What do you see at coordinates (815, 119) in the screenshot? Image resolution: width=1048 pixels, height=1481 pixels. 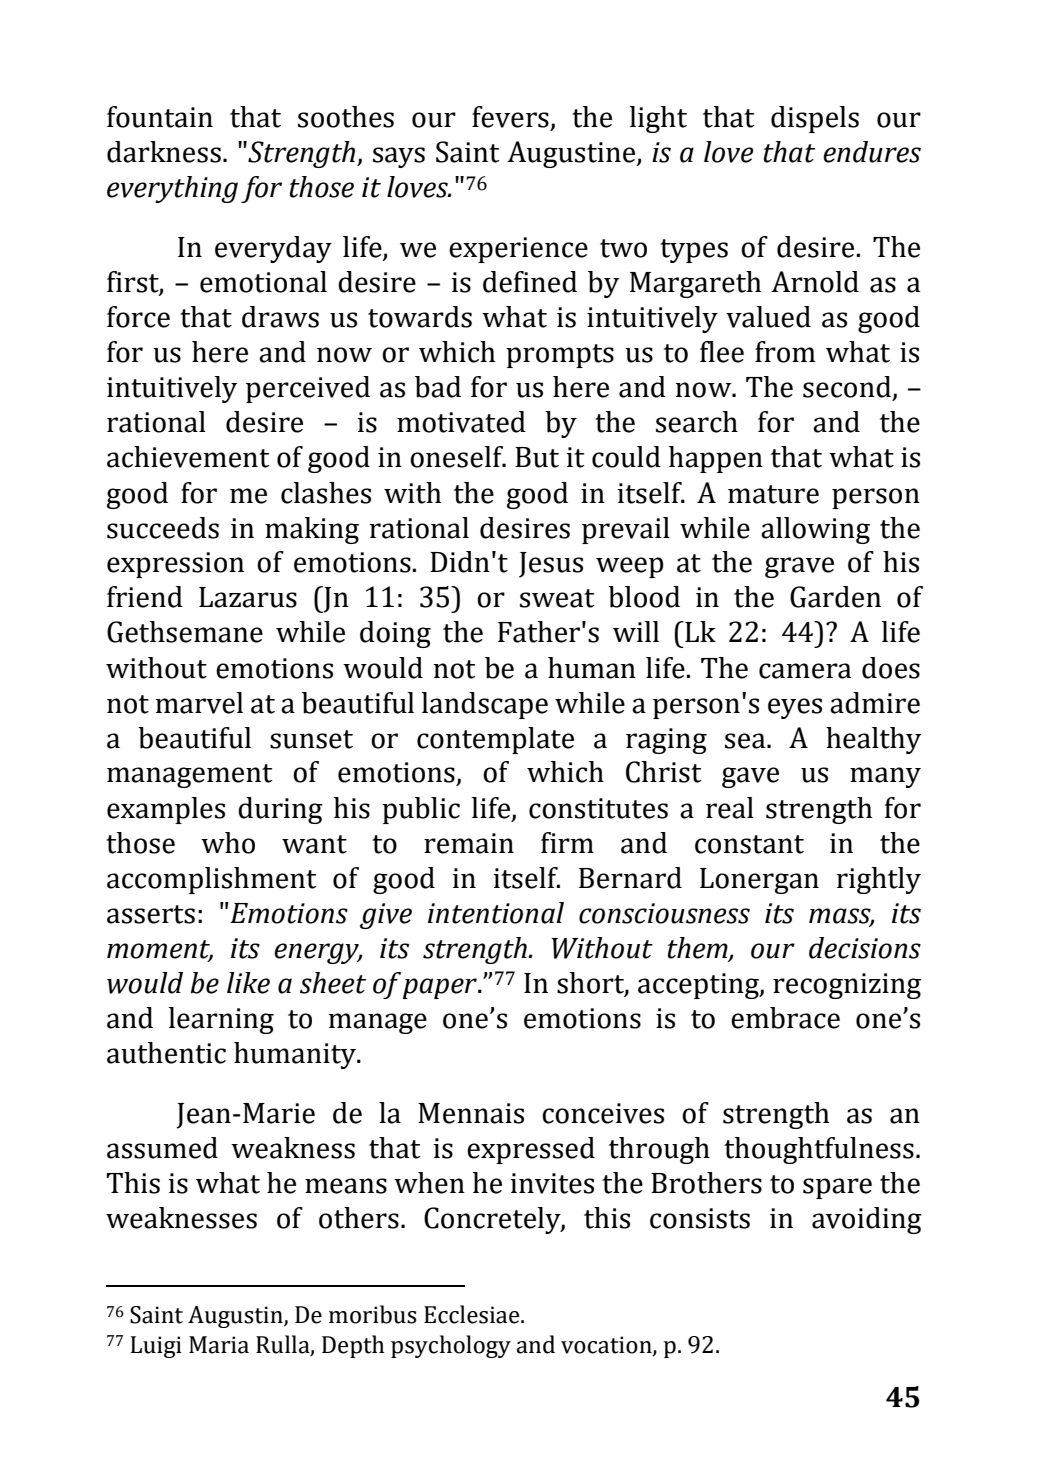 I see `dispels` at bounding box center [815, 119].
